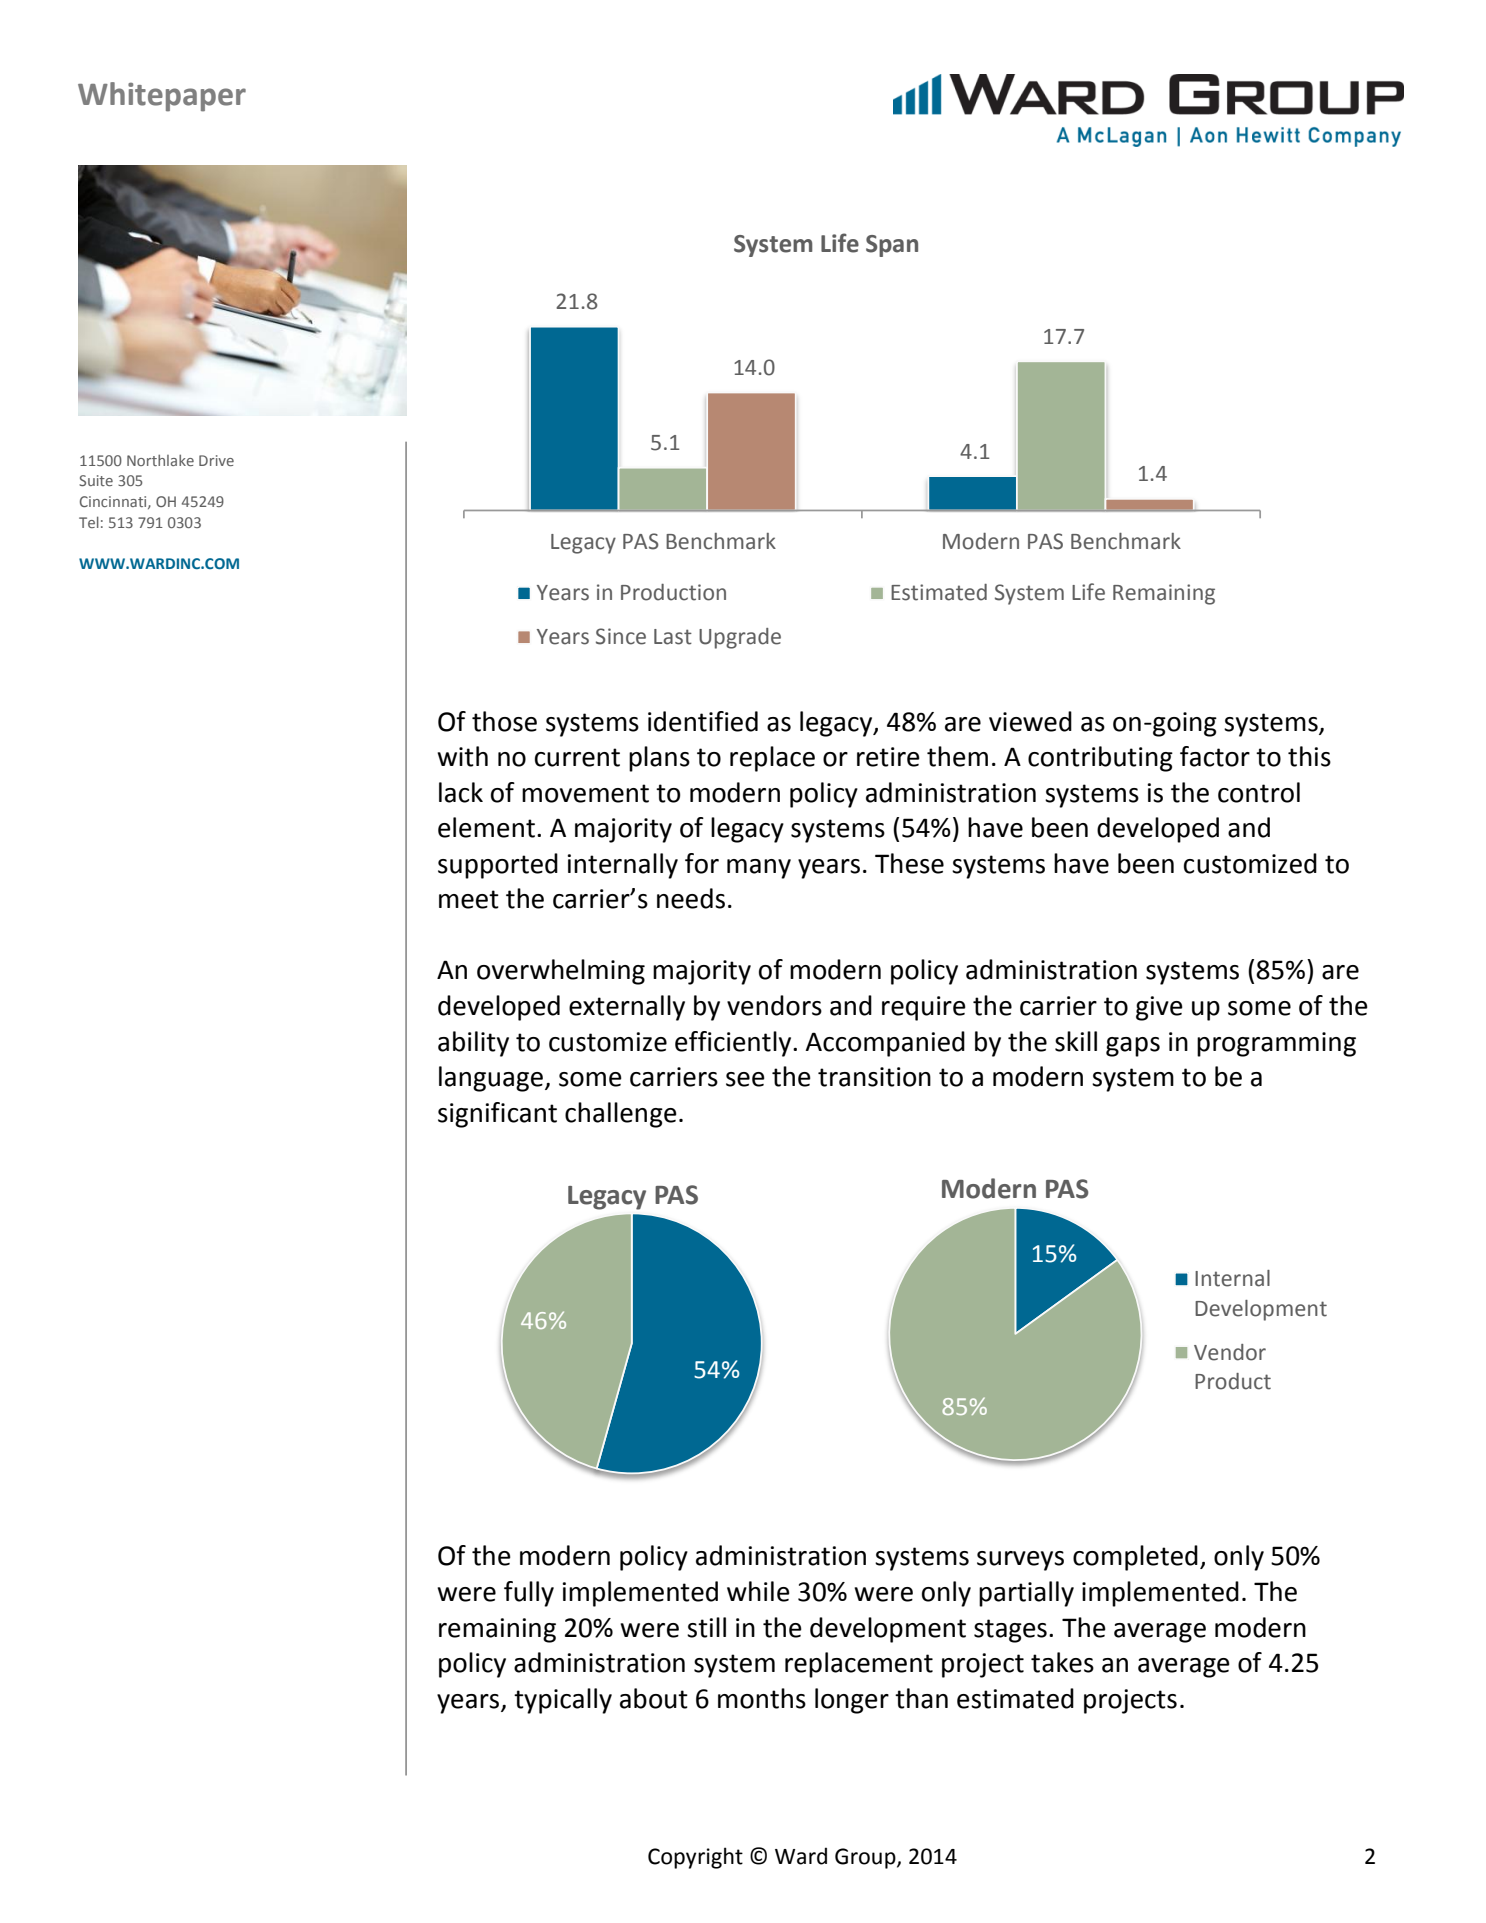  What do you see at coordinates (563, 1701) in the screenshot?
I see `typically` at bounding box center [563, 1701].
